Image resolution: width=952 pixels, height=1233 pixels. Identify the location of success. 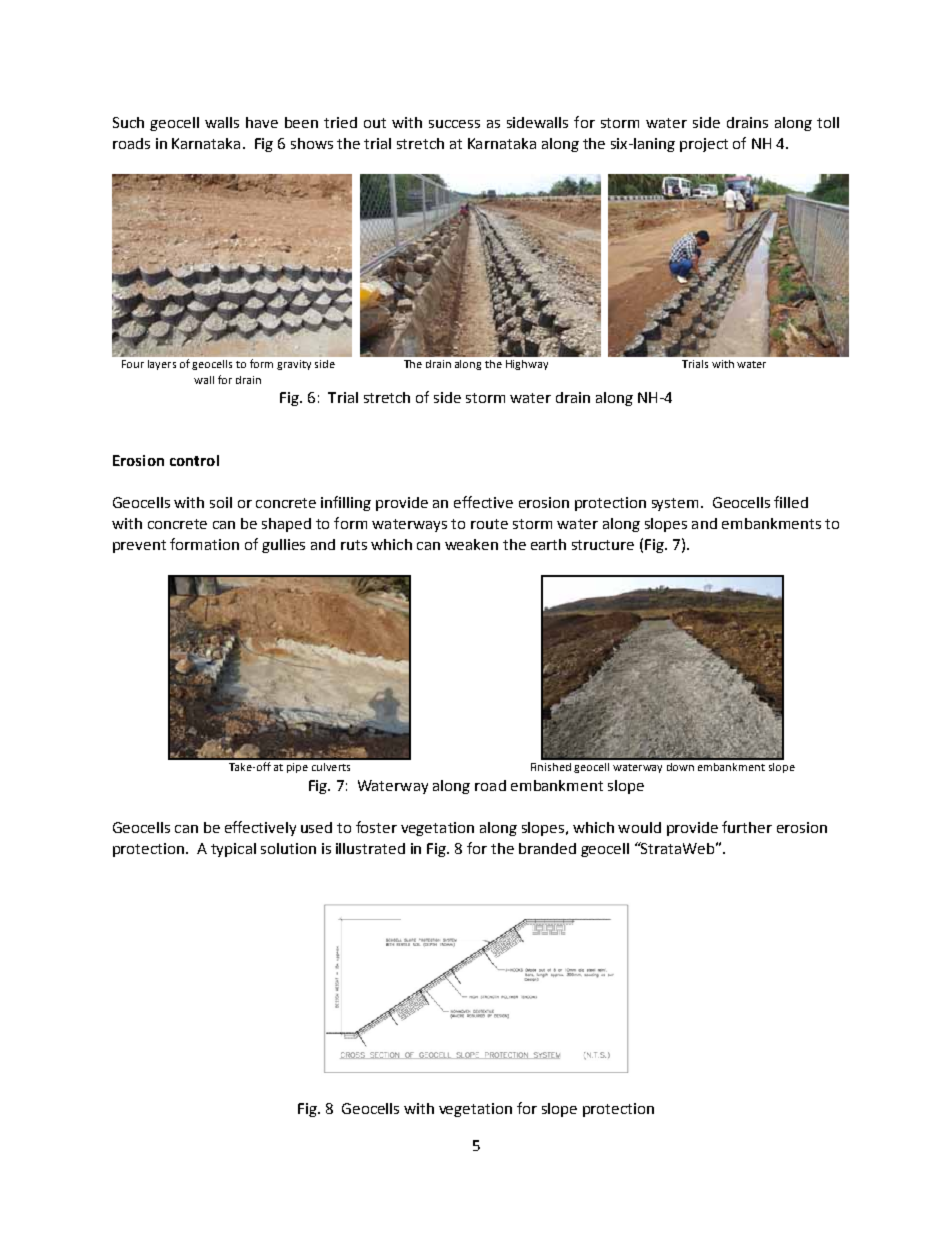
(454, 124).
